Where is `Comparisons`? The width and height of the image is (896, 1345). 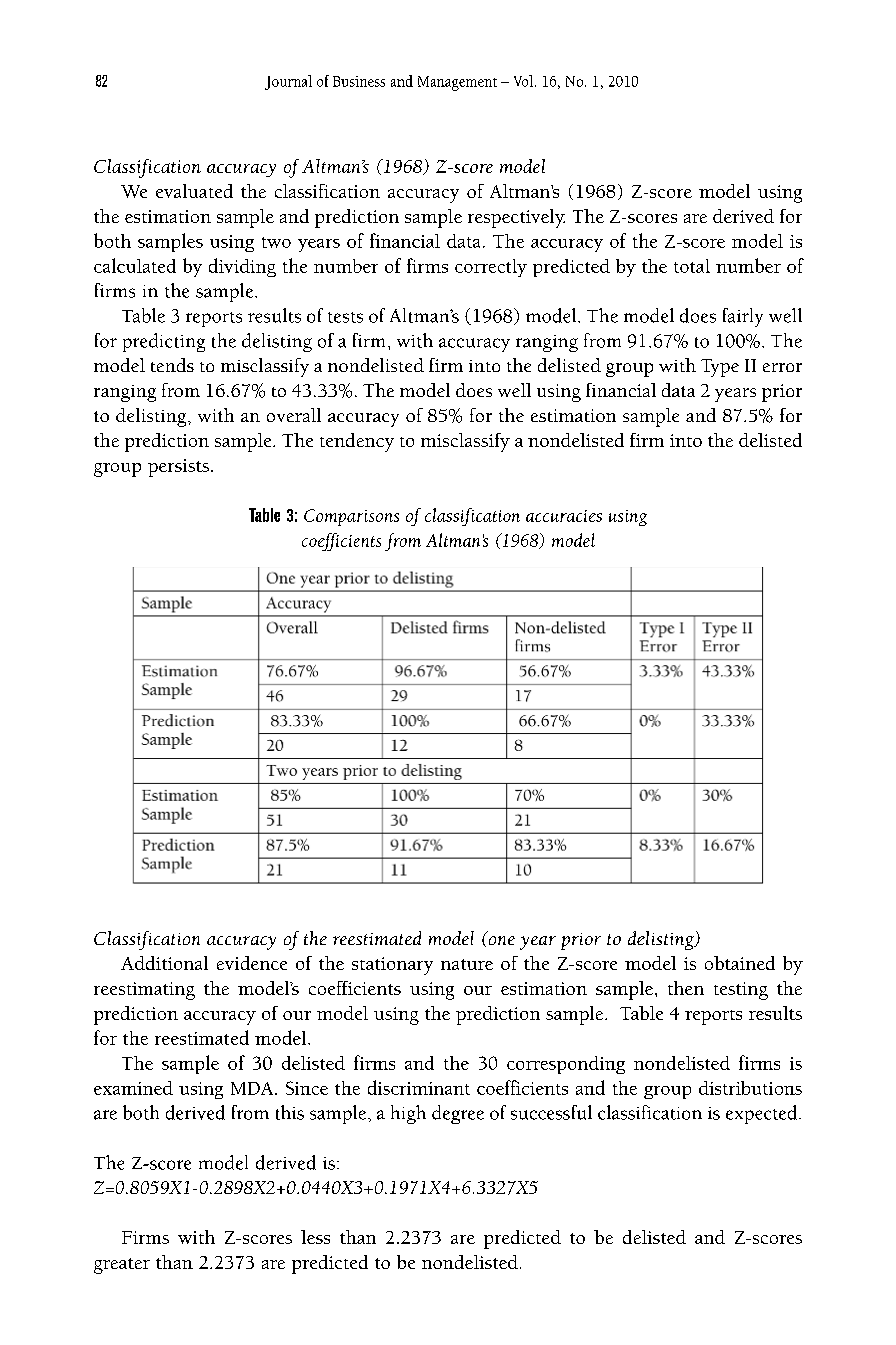 Comparisons is located at coordinates (351, 517).
